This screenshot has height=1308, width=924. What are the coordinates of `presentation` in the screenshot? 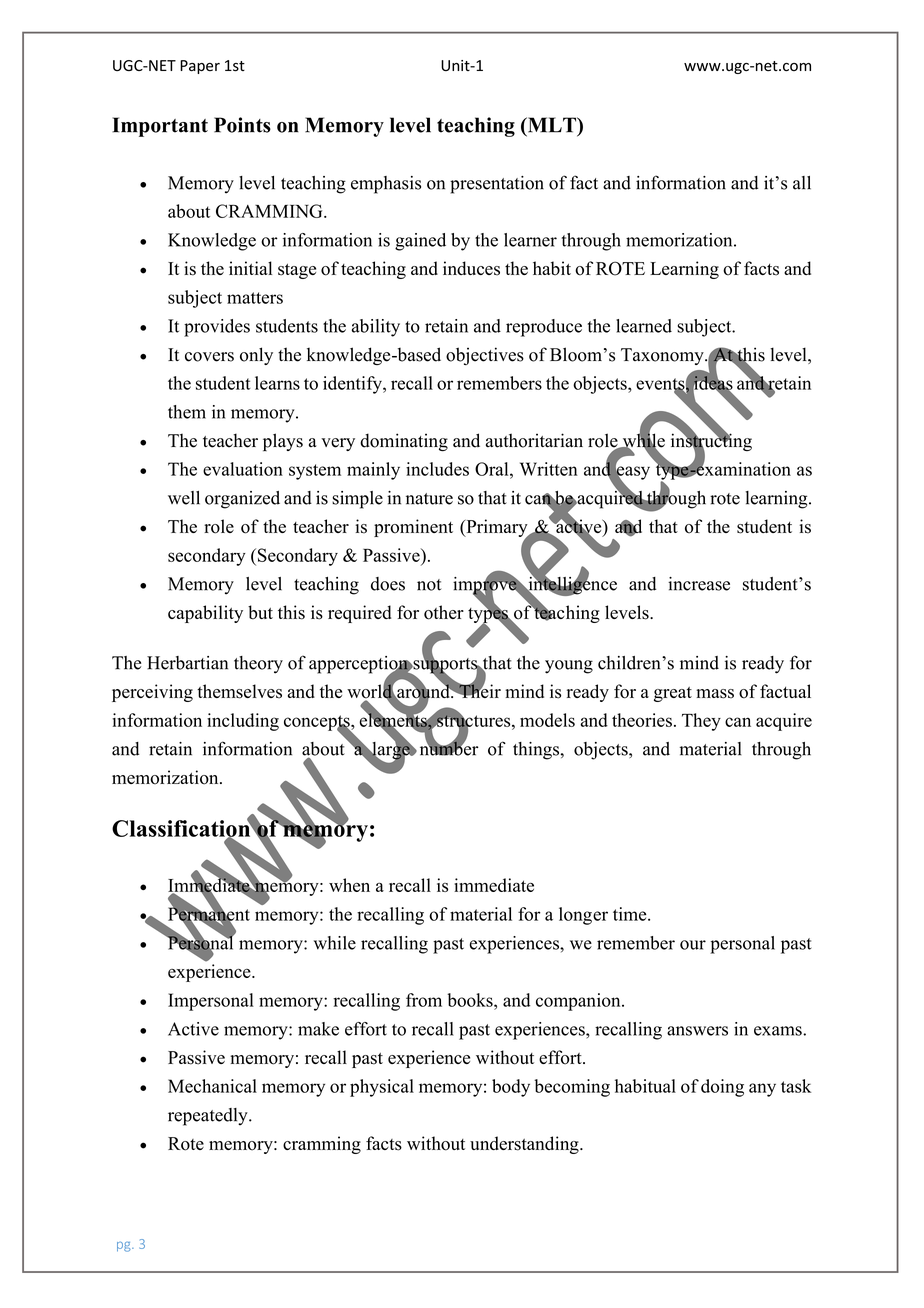 It's located at (497, 185).
